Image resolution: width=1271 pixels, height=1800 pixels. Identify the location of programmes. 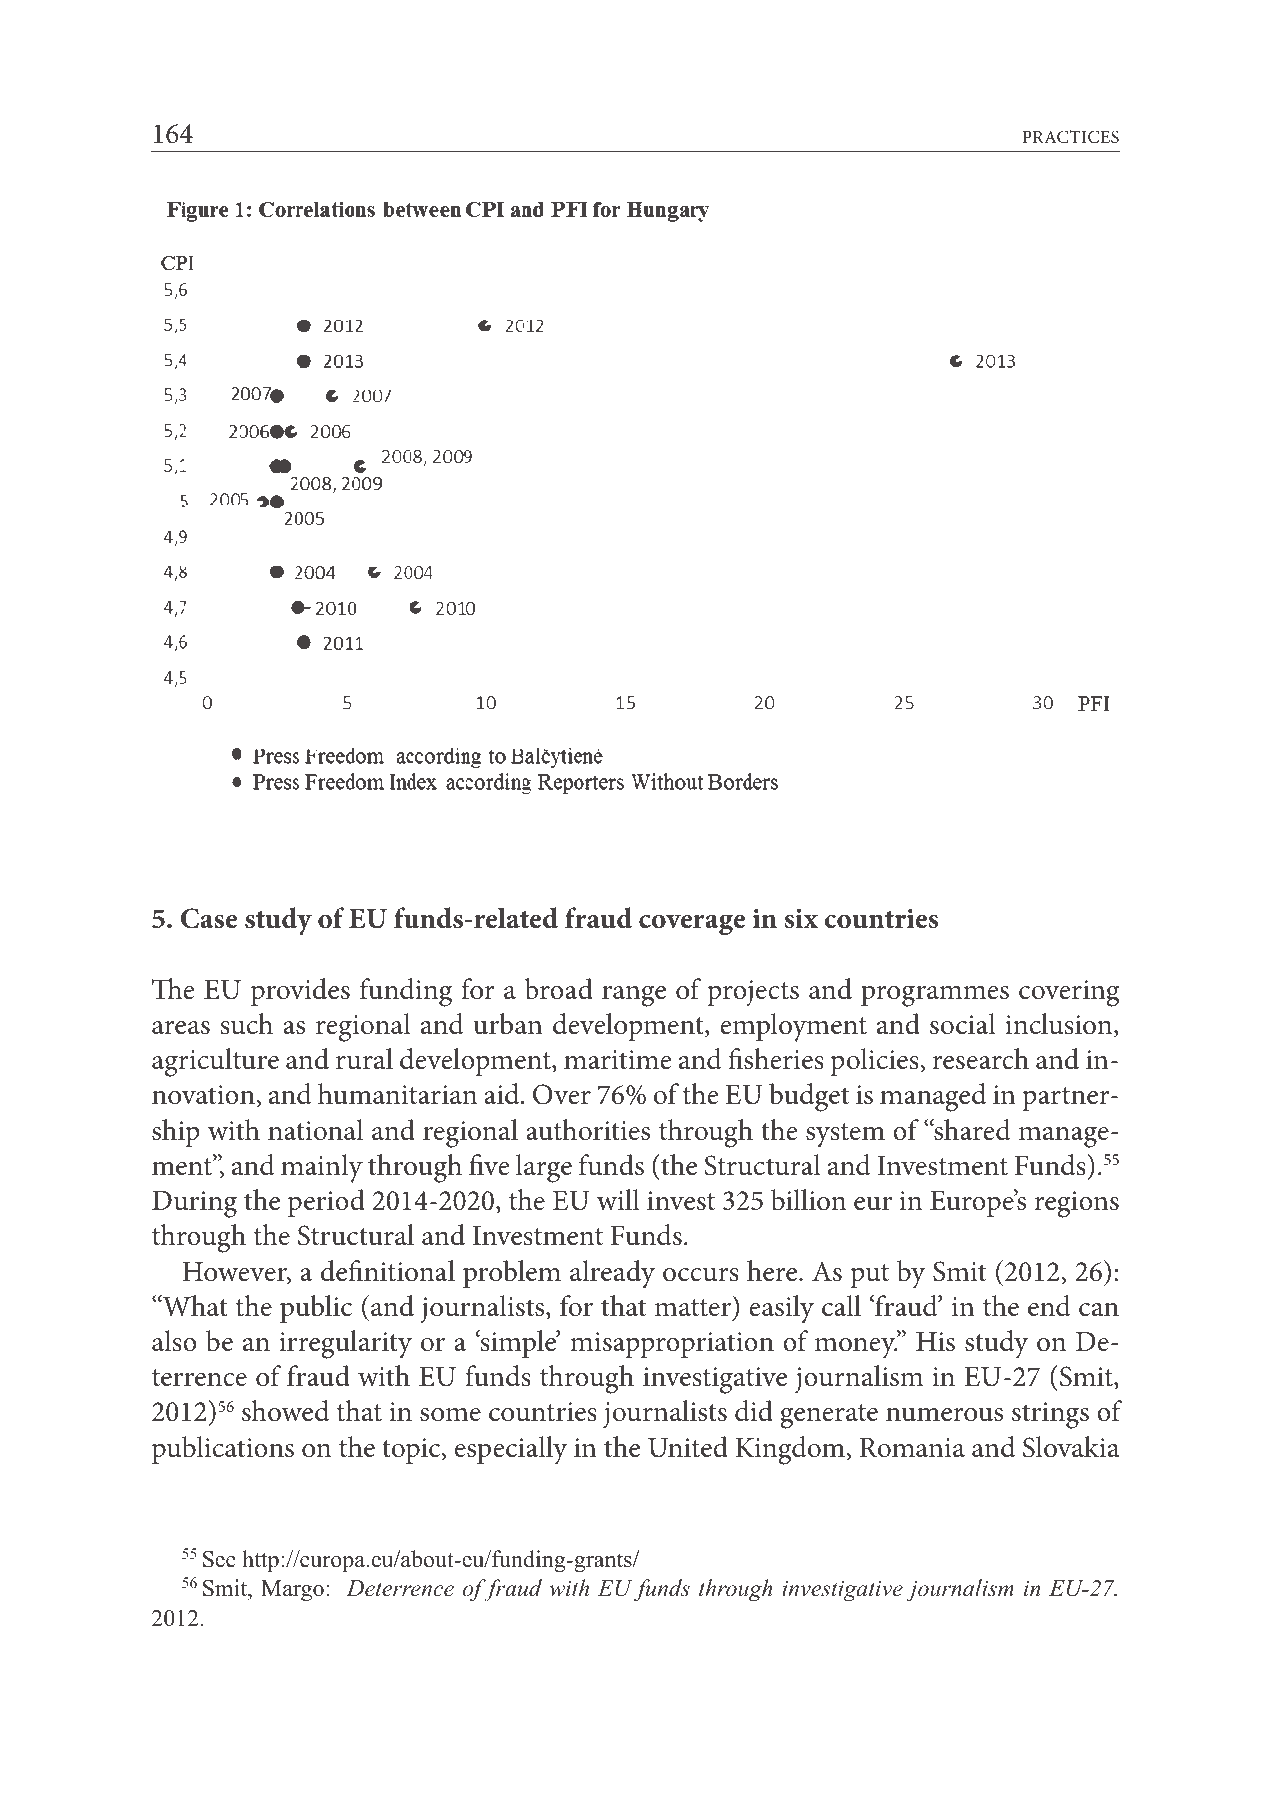
(935, 996).
